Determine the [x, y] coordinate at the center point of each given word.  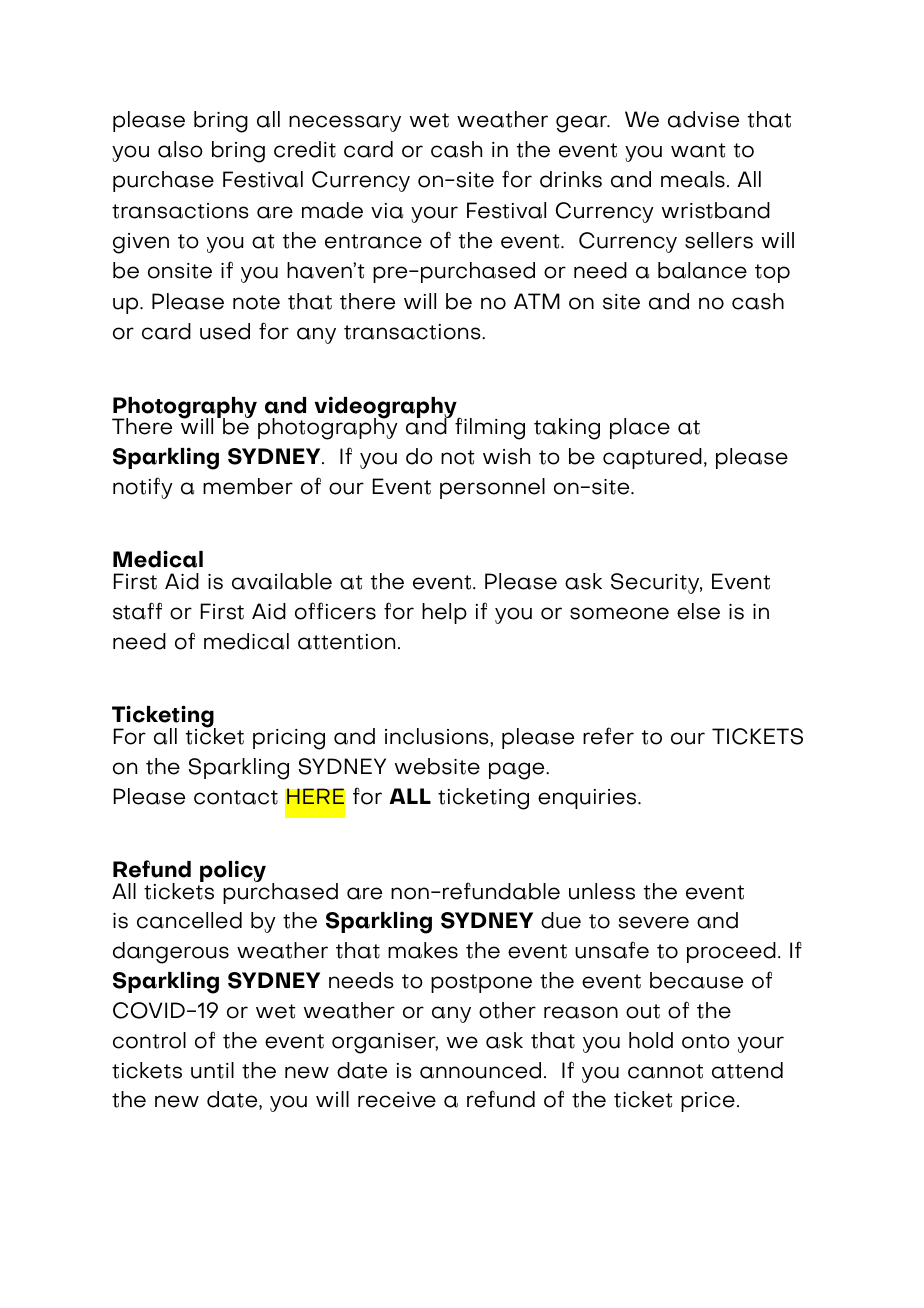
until [212, 1070]
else [698, 611]
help [444, 613]
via [387, 211]
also [180, 149]
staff [137, 611]
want [698, 150]
